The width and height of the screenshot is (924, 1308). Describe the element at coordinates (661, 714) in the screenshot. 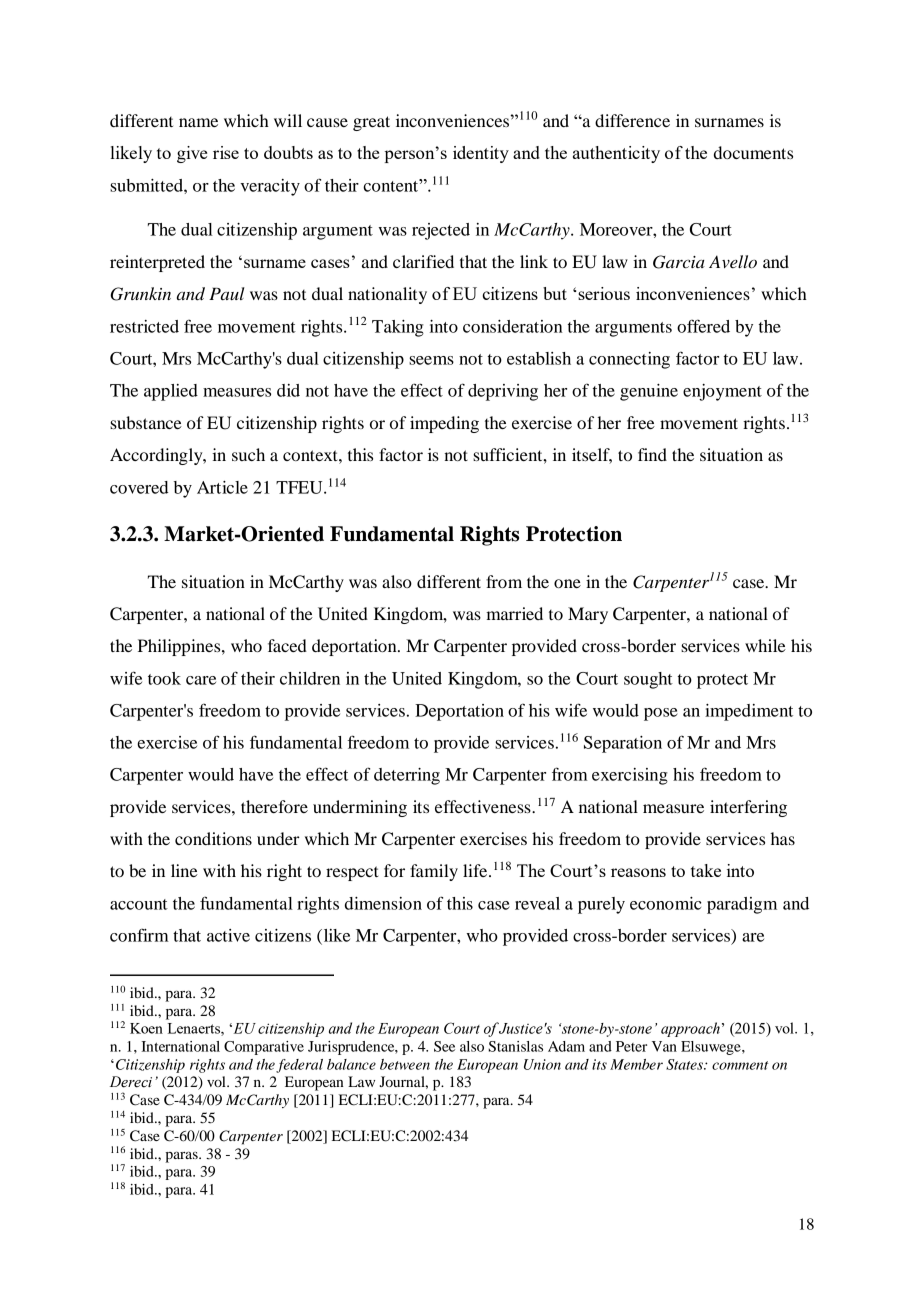

I see `pose` at that location.
